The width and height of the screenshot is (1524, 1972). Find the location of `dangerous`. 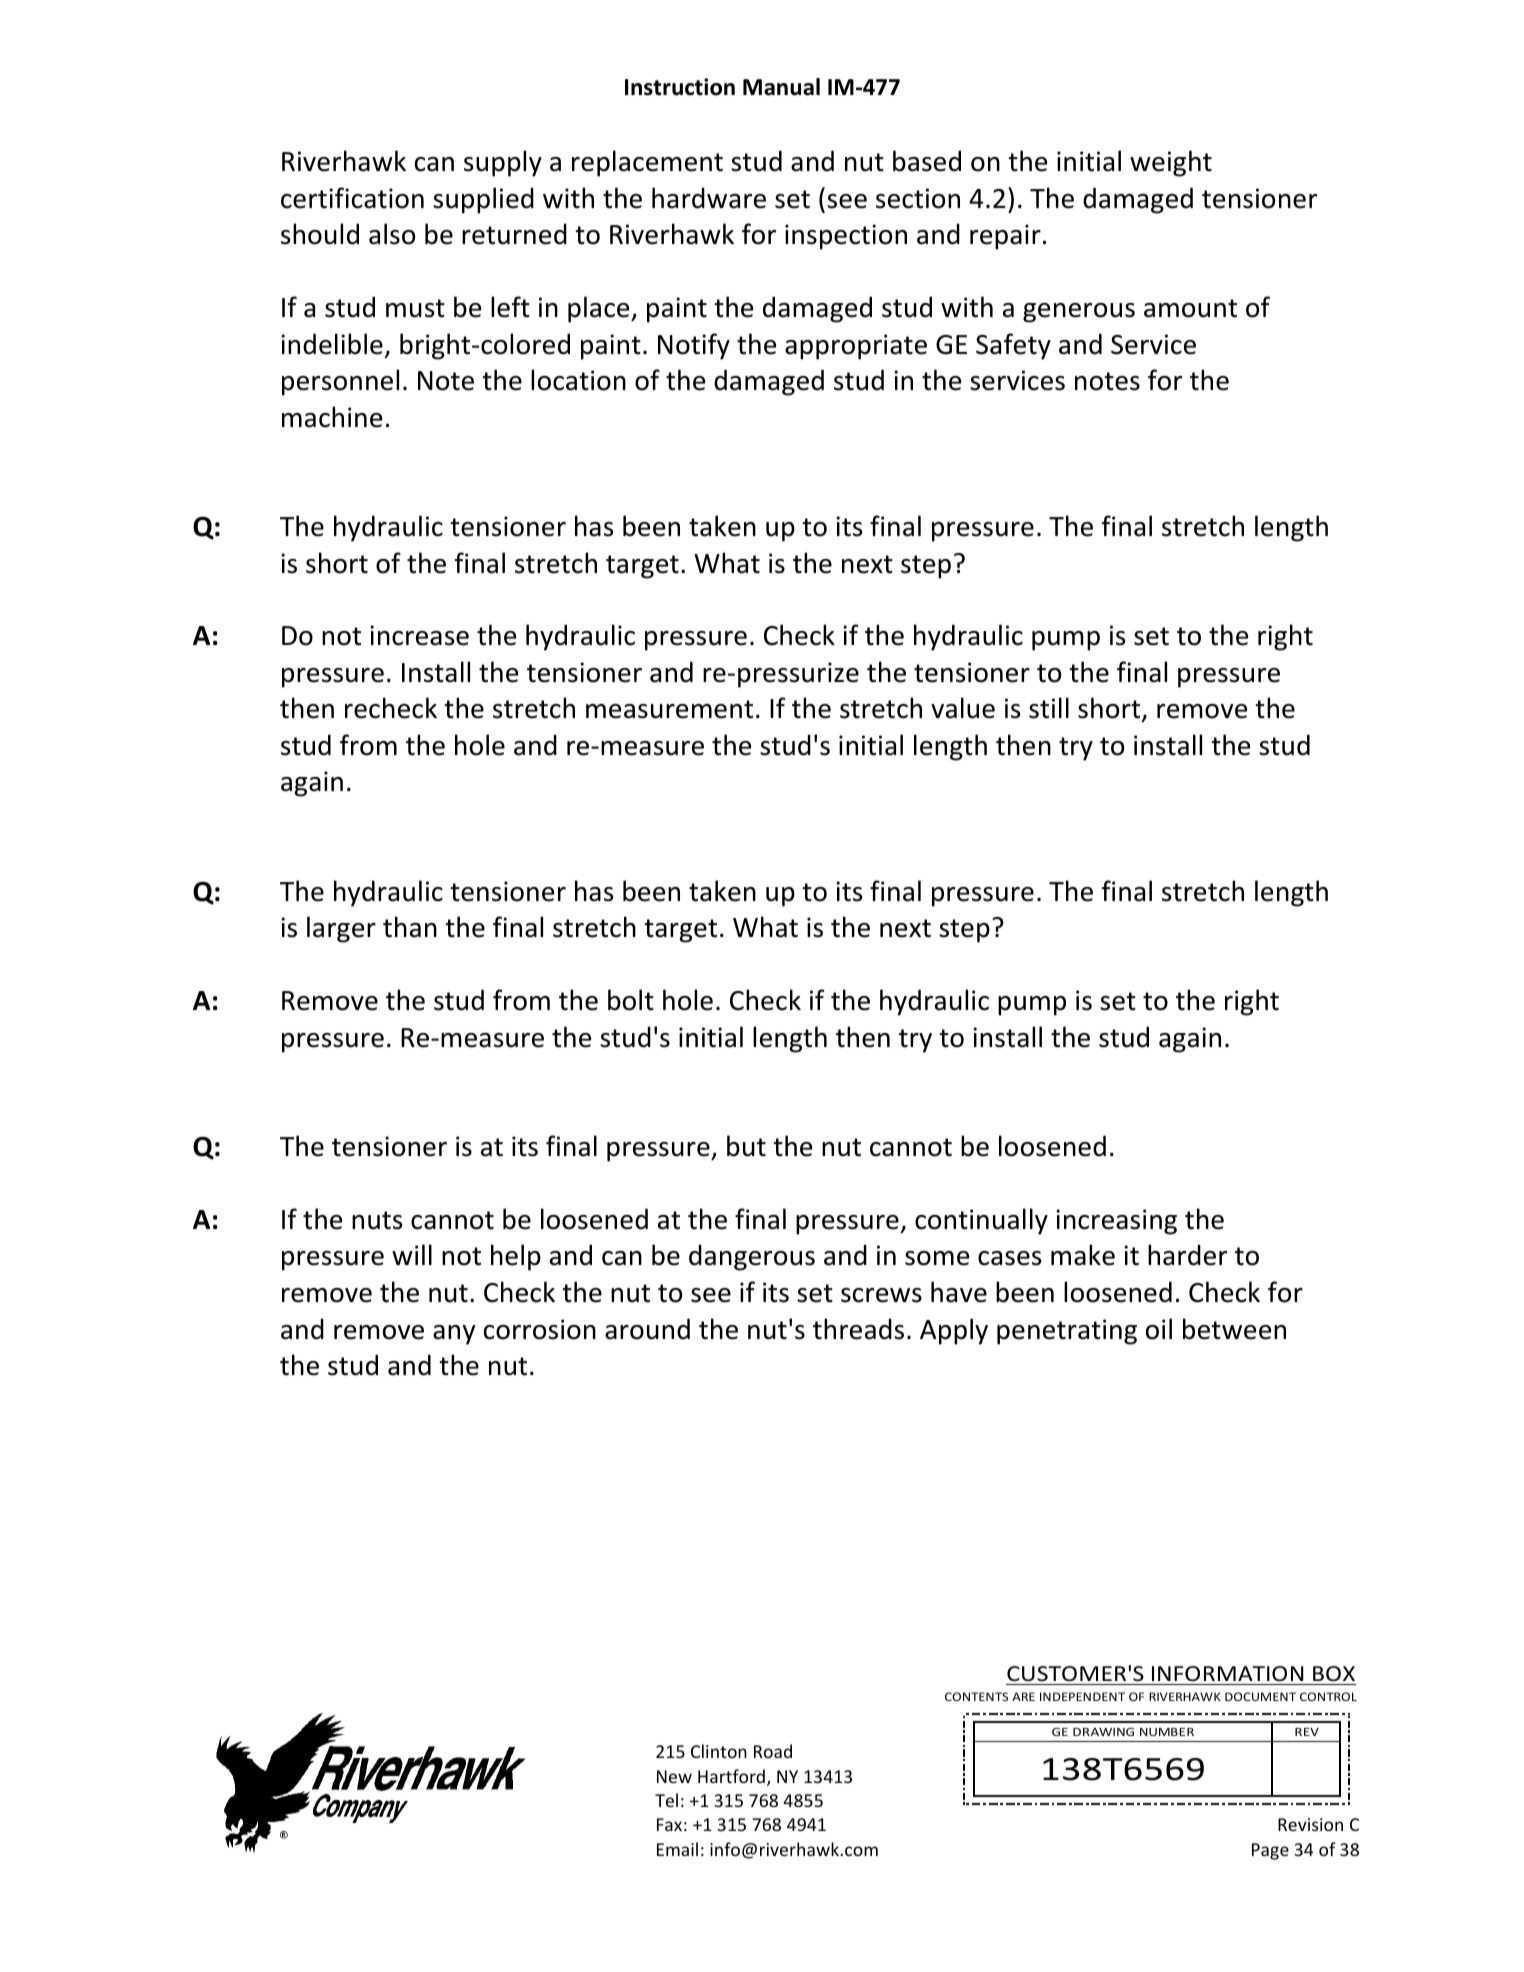

dangerous is located at coordinates (752, 1257).
